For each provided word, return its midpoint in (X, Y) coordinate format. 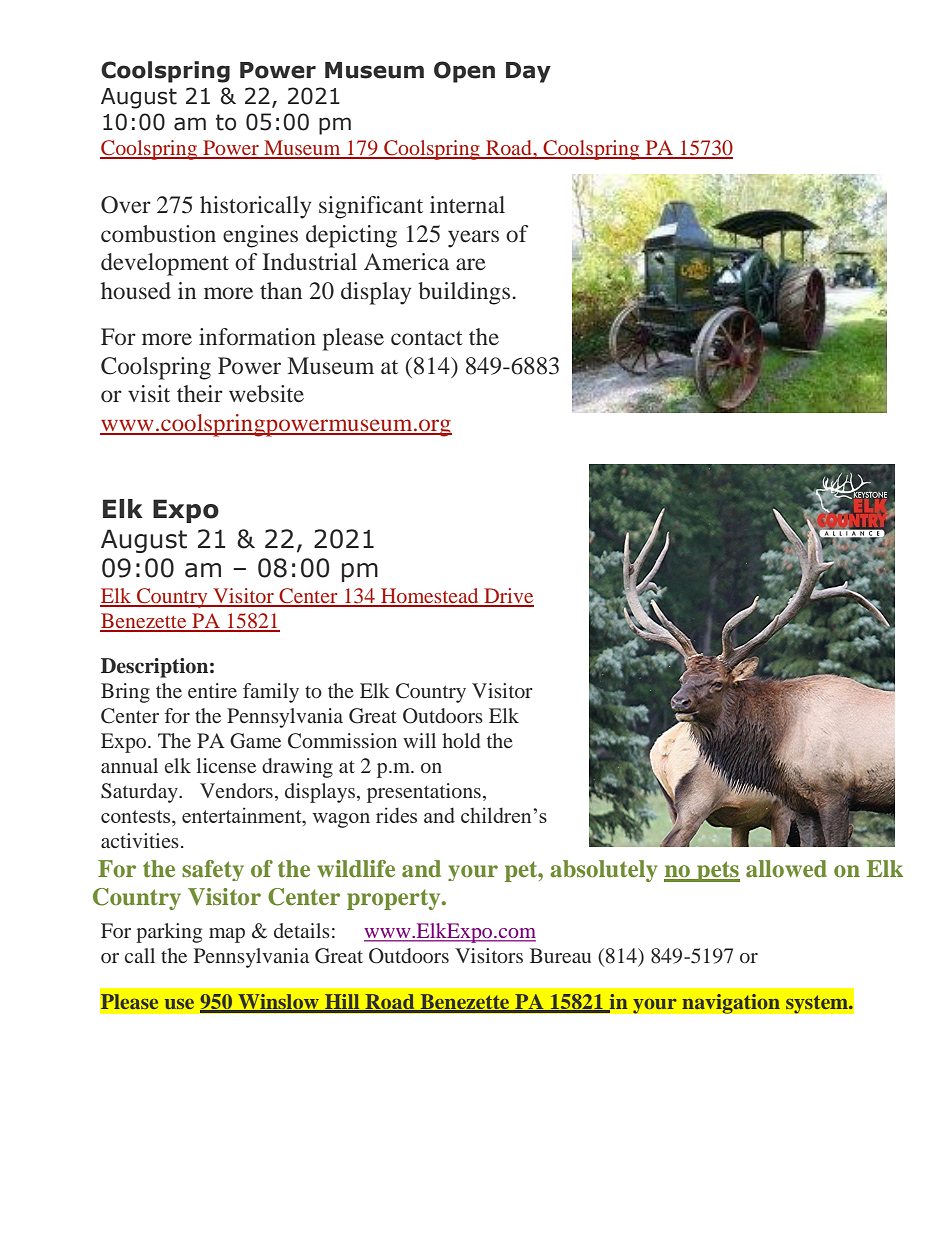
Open (464, 72)
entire (212, 690)
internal (467, 204)
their (200, 393)
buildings (465, 293)
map (227, 935)
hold (461, 740)
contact (427, 338)
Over (126, 205)
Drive (508, 597)
